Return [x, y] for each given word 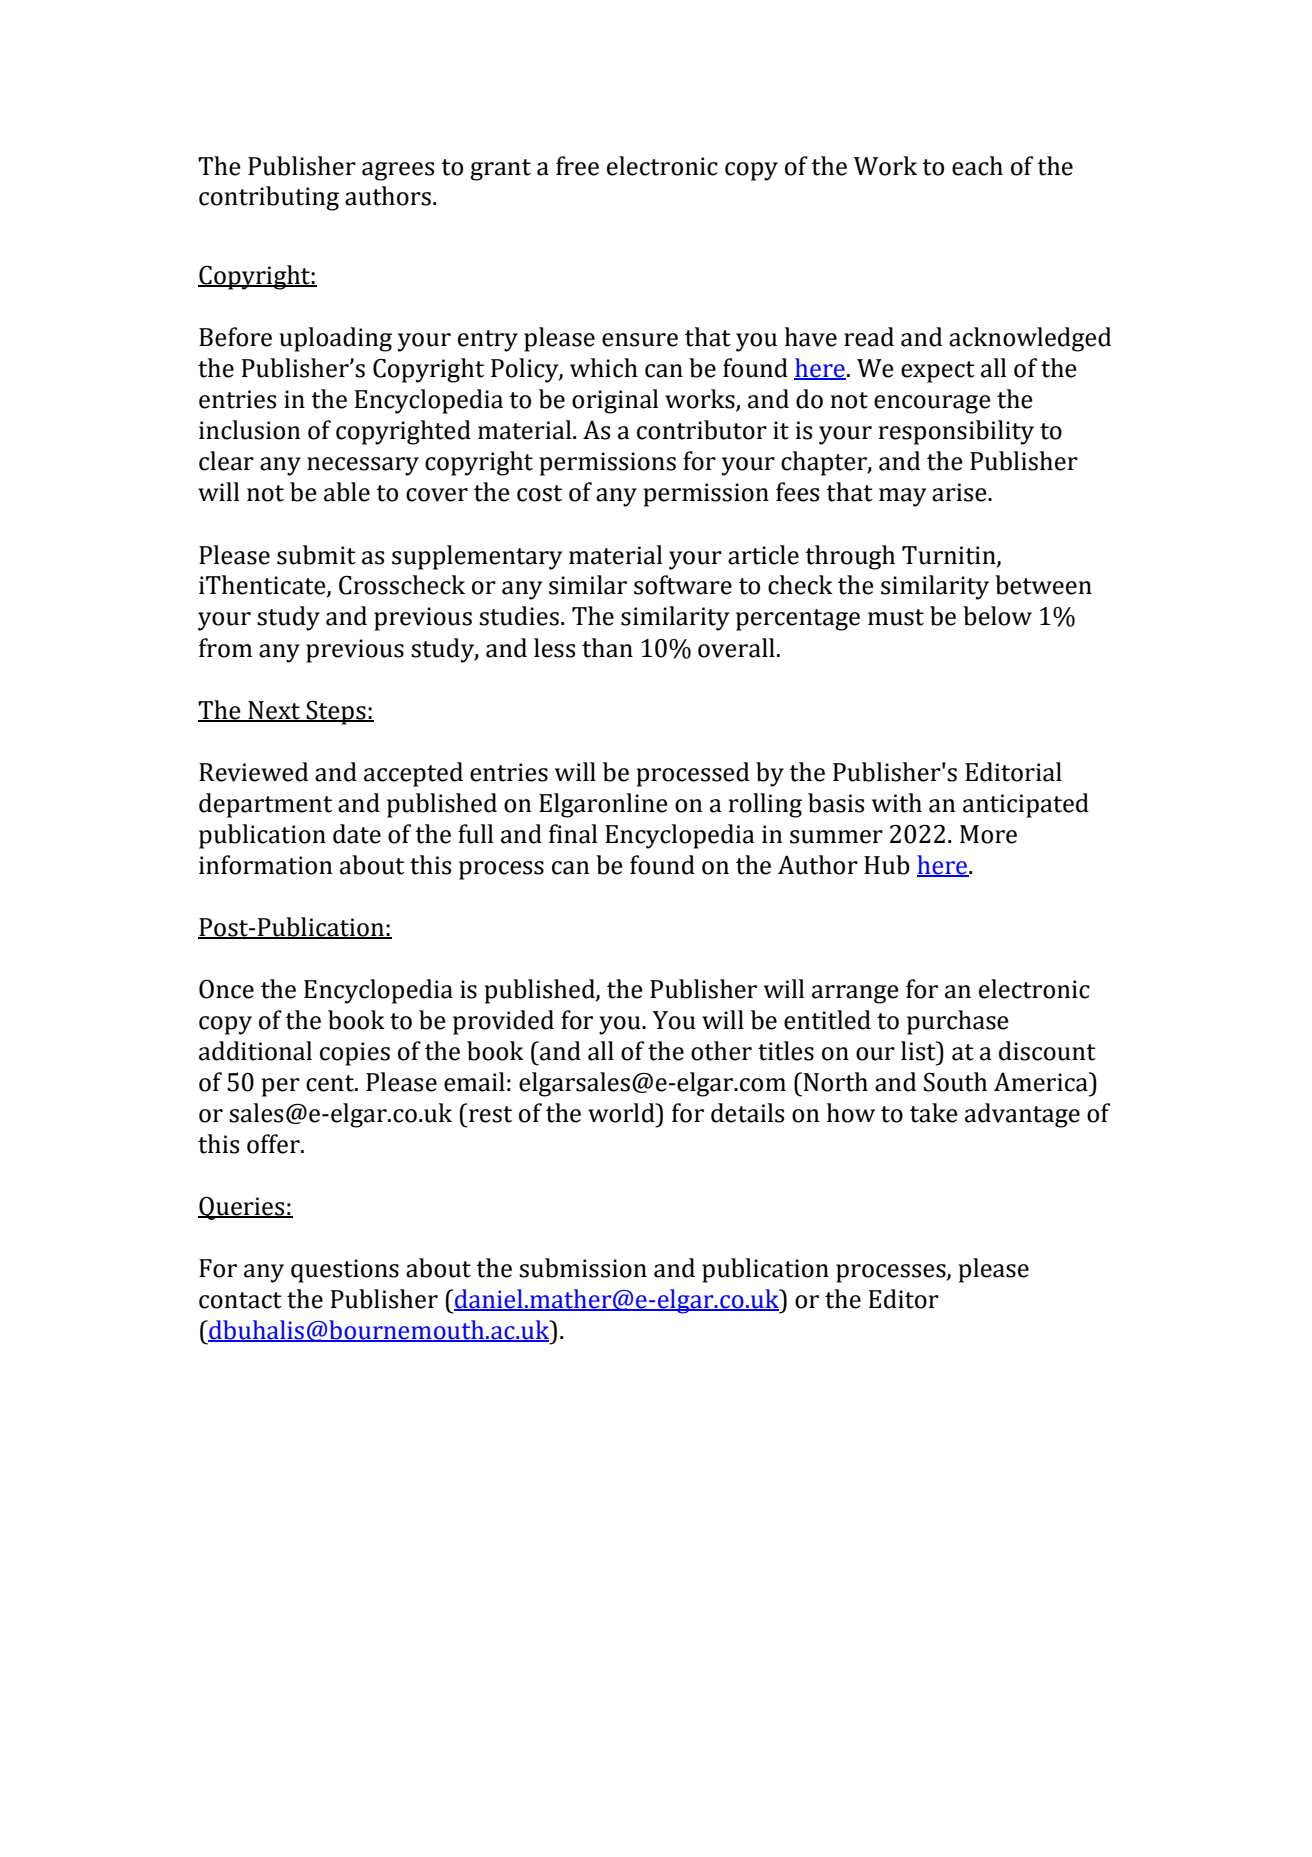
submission [583, 1268]
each [977, 166]
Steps [336, 712]
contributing [269, 198]
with [897, 803]
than [607, 648]
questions [345, 1271]
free [577, 166]
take [934, 1113]
